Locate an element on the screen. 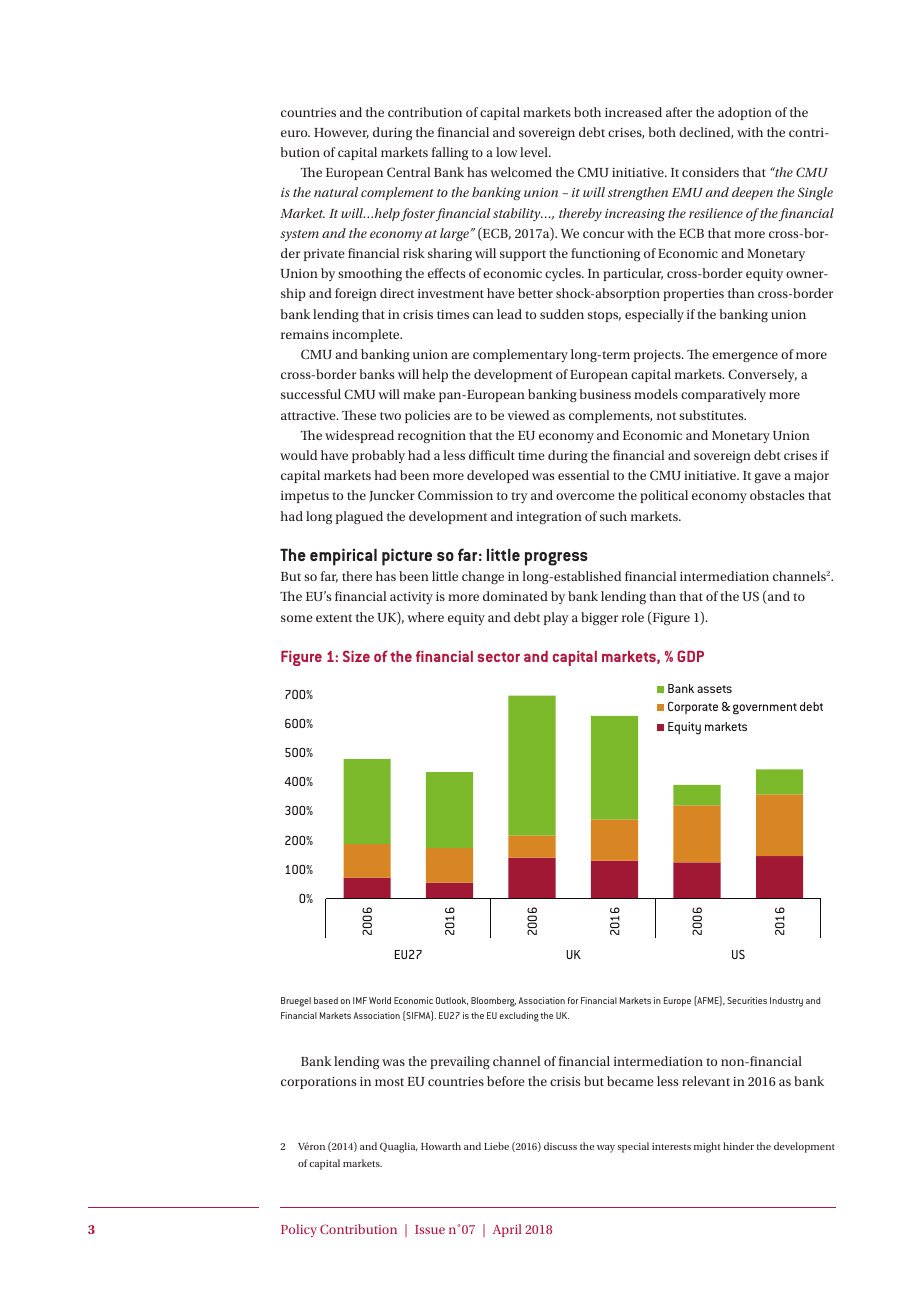 The height and width of the screenshot is (1308, 924). Policy is located at coordinates (299, 1230).
